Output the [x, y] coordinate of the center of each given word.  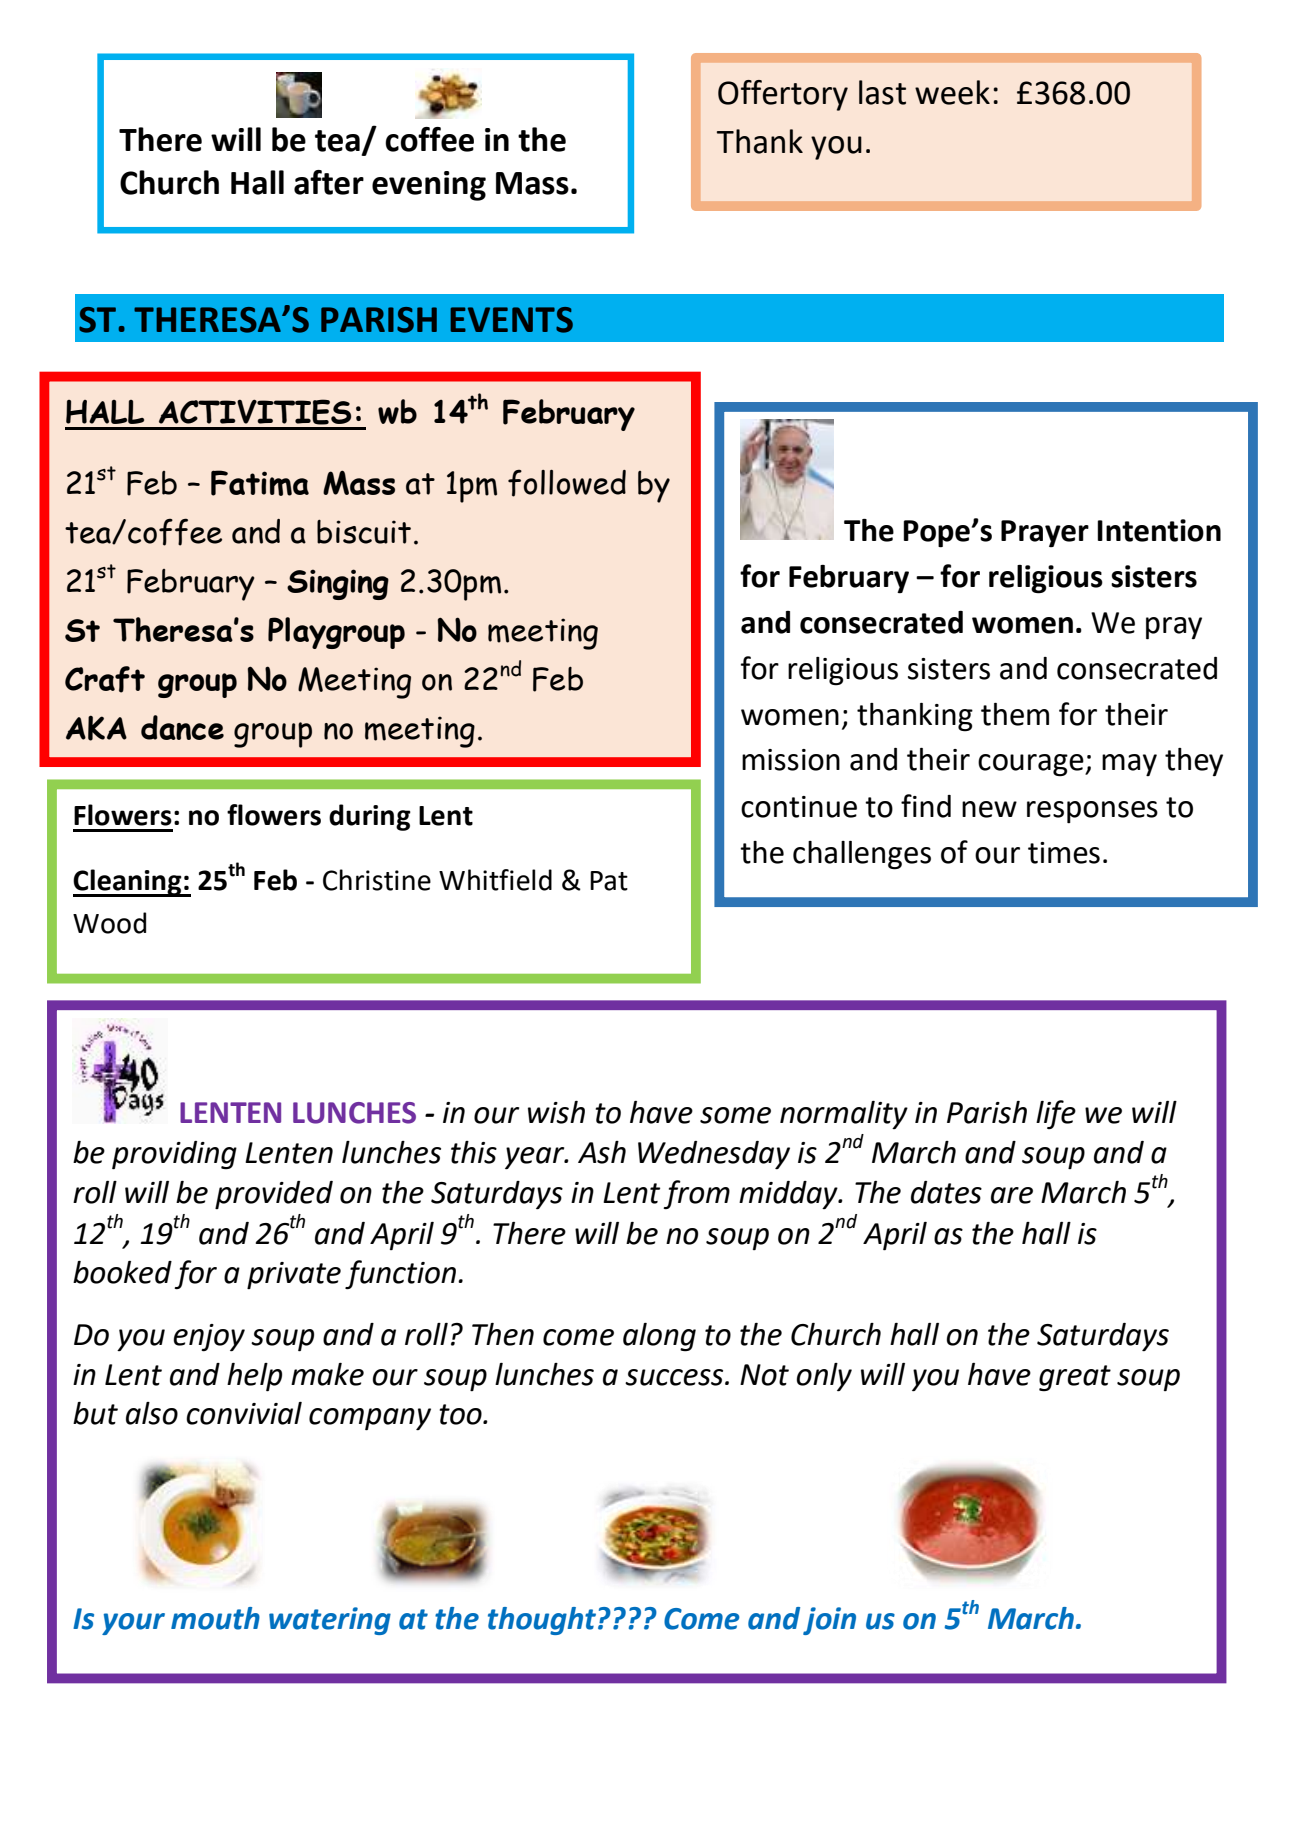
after [329, 182]
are [1012, 1195]
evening [429, 186]
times [1064, 853]
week [952, 92]
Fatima [260, 483]
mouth [215, 1618]
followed [567, 483]
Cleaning [128, 883]
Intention [1159, 530]
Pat [609, 881]
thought [542, 1621]
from [696, 1194]
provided [274, 1195]
